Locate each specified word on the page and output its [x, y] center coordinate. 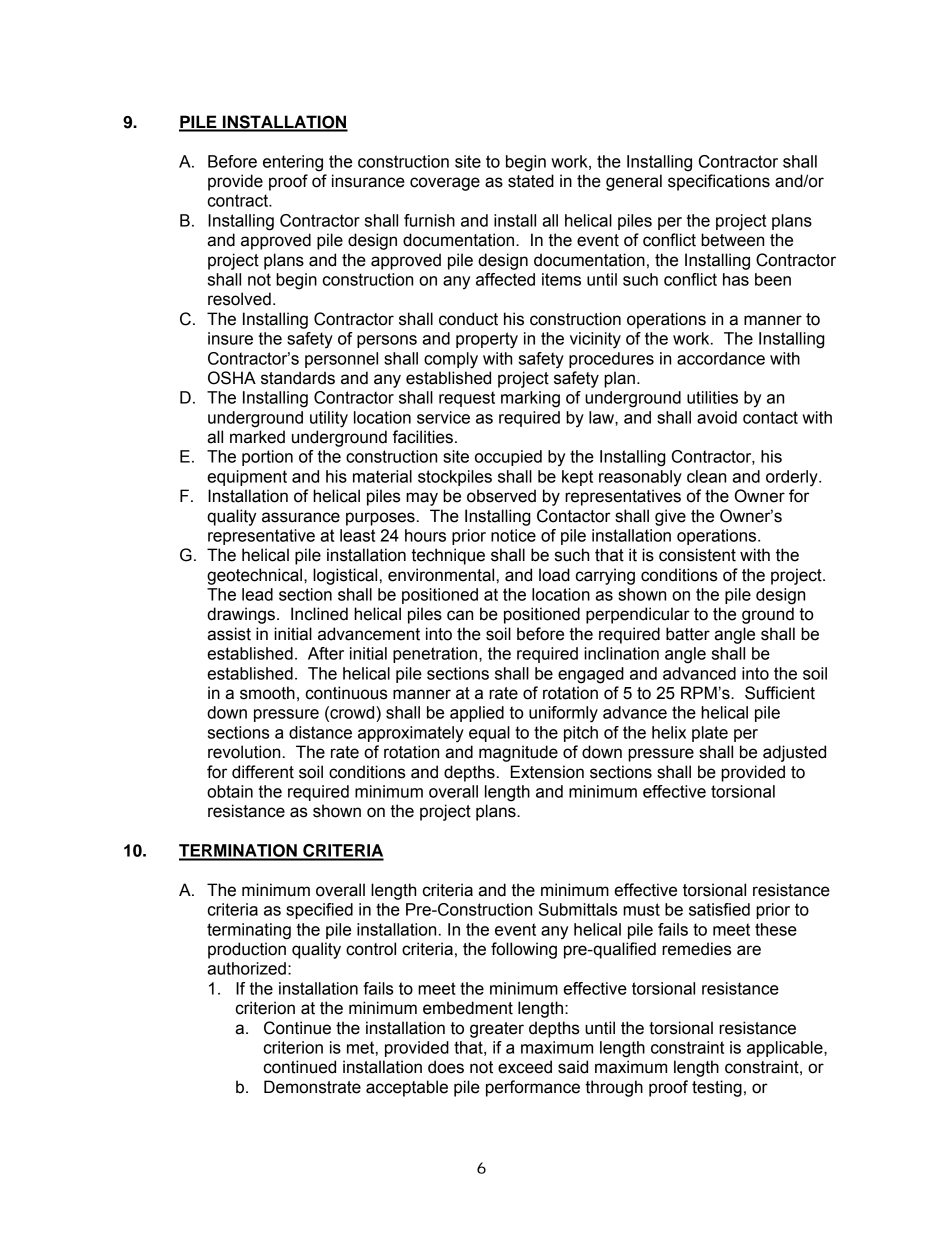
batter [688, 634]
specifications [719, 182]
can [460, 615]
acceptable [407, 1088]
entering [293, 163]
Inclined [319, 614]
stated [531, 181]
